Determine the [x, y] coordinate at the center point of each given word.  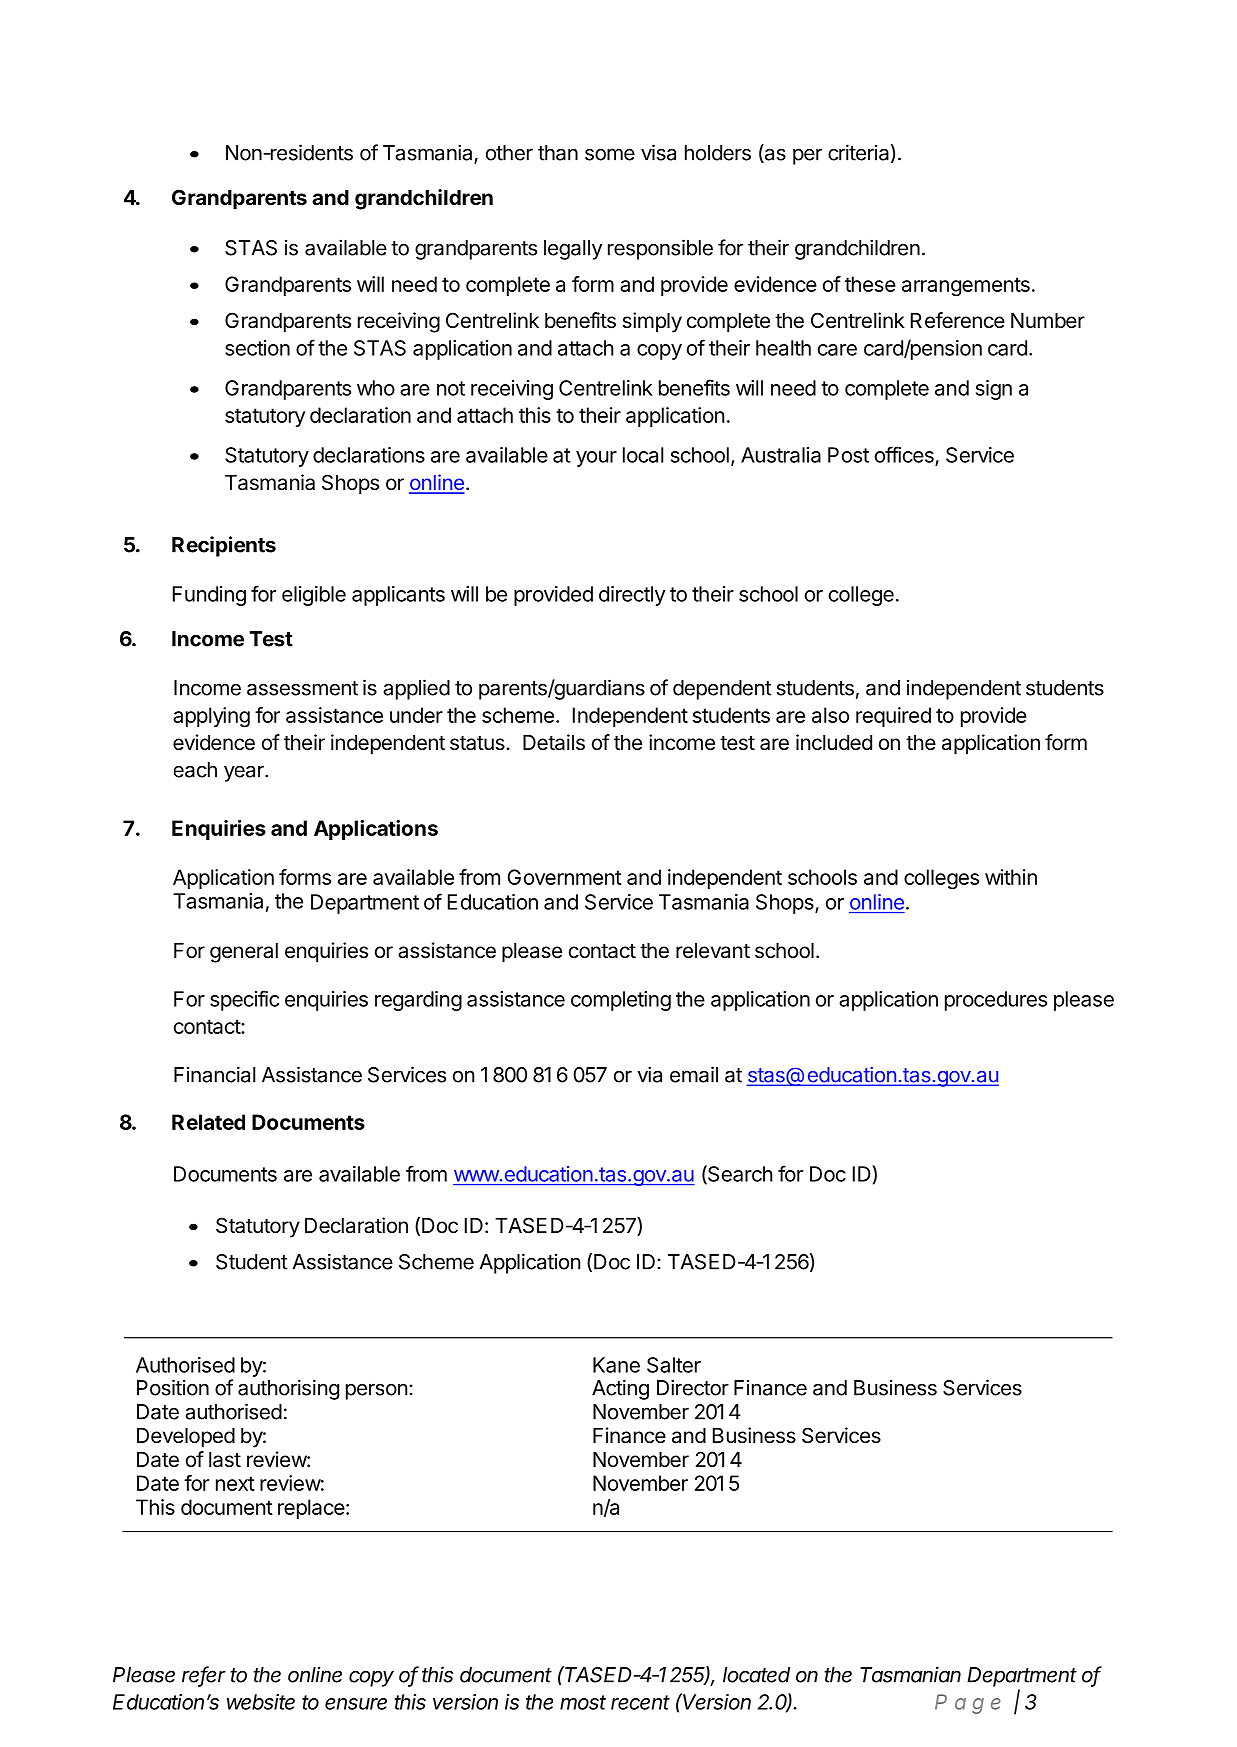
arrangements [966, 287]
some [610, 154]
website [261, 1702]
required [893, 717]
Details [554, 742]
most [583, 1702]
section [257, 348]
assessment [302, 688]
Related [208, 1122]
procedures [996, 1001]
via [649, 1074]
